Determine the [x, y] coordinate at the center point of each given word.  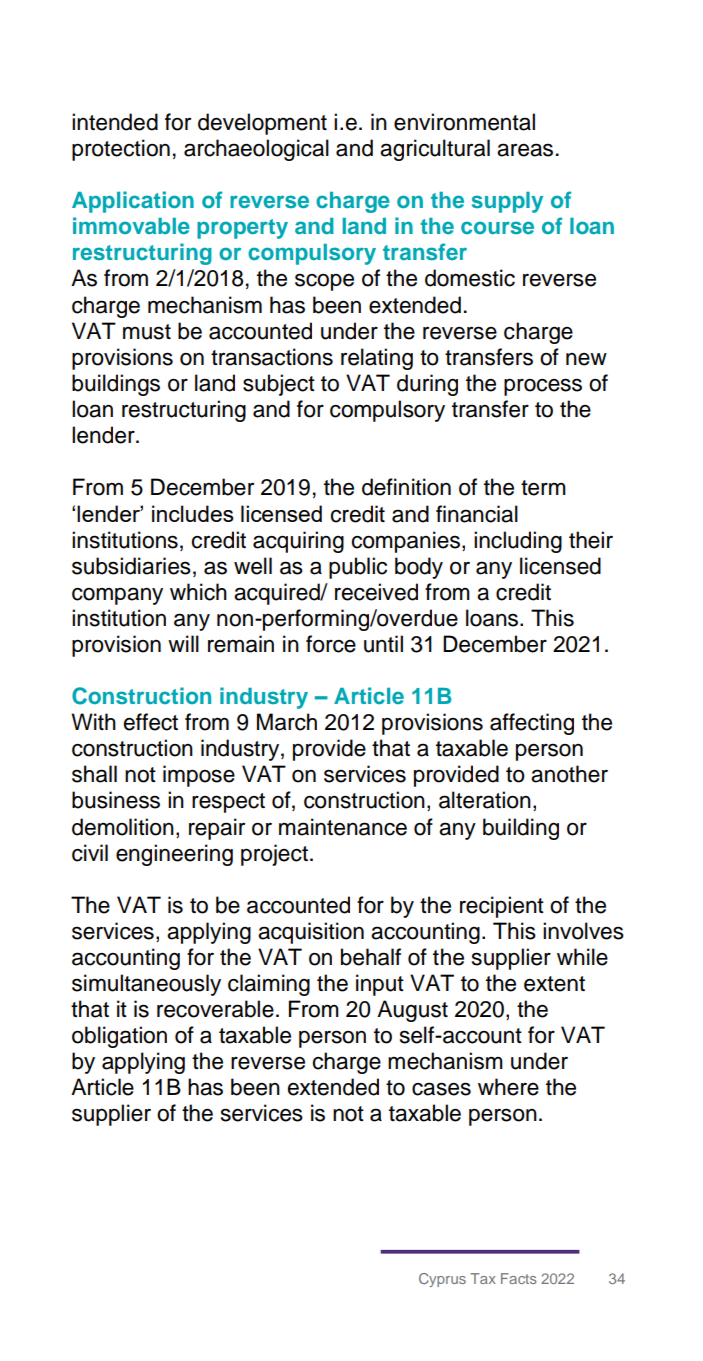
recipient [502, 907]
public [358, 568]
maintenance [343, 827]
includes [193, 513]
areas [525, 150]
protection [121, 150]
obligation [119, 1037]
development [262, 124]
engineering [174, 855]
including [518, 542]
